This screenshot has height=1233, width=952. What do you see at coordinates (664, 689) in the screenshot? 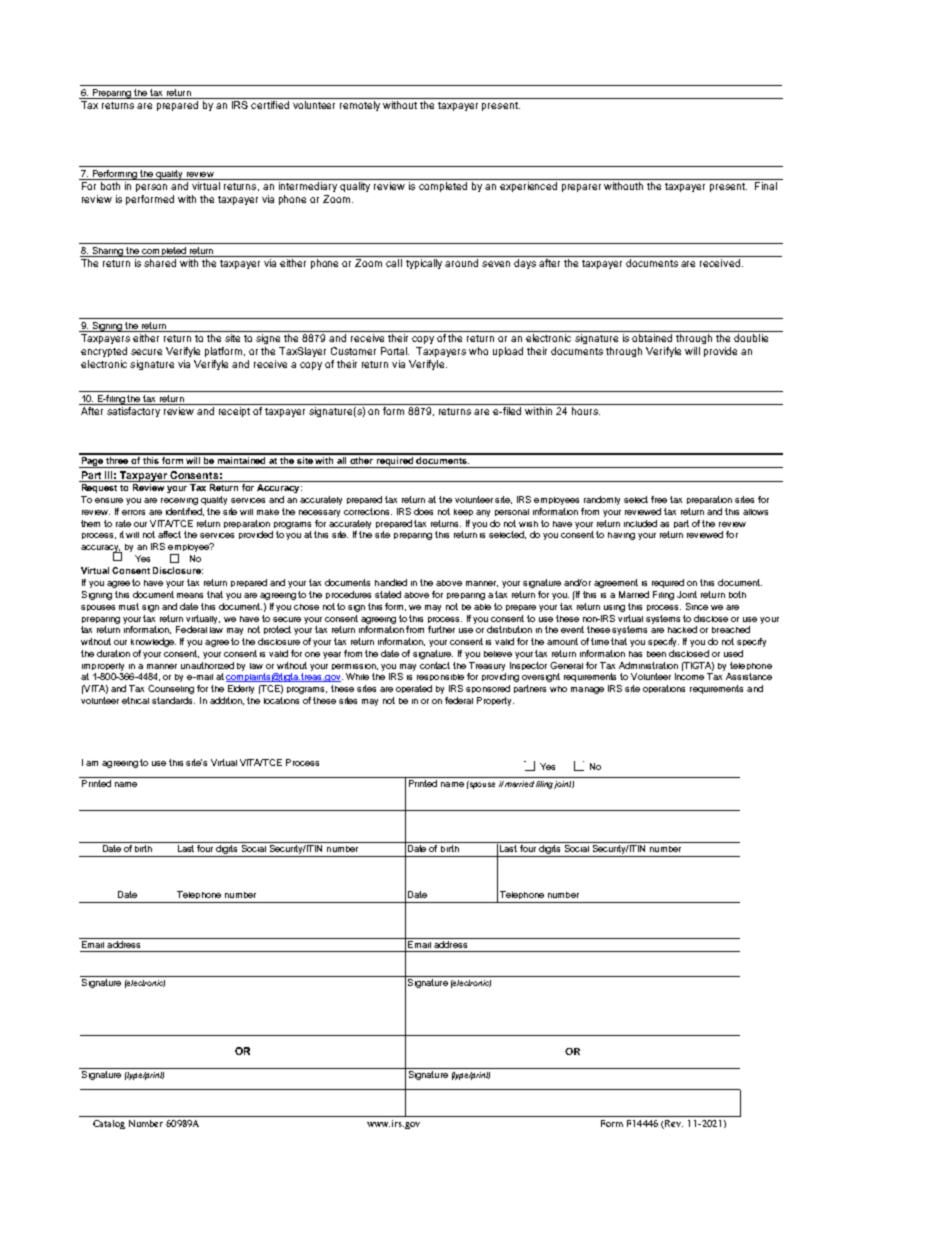
I see `operations` at bounding box center [664, 689].
